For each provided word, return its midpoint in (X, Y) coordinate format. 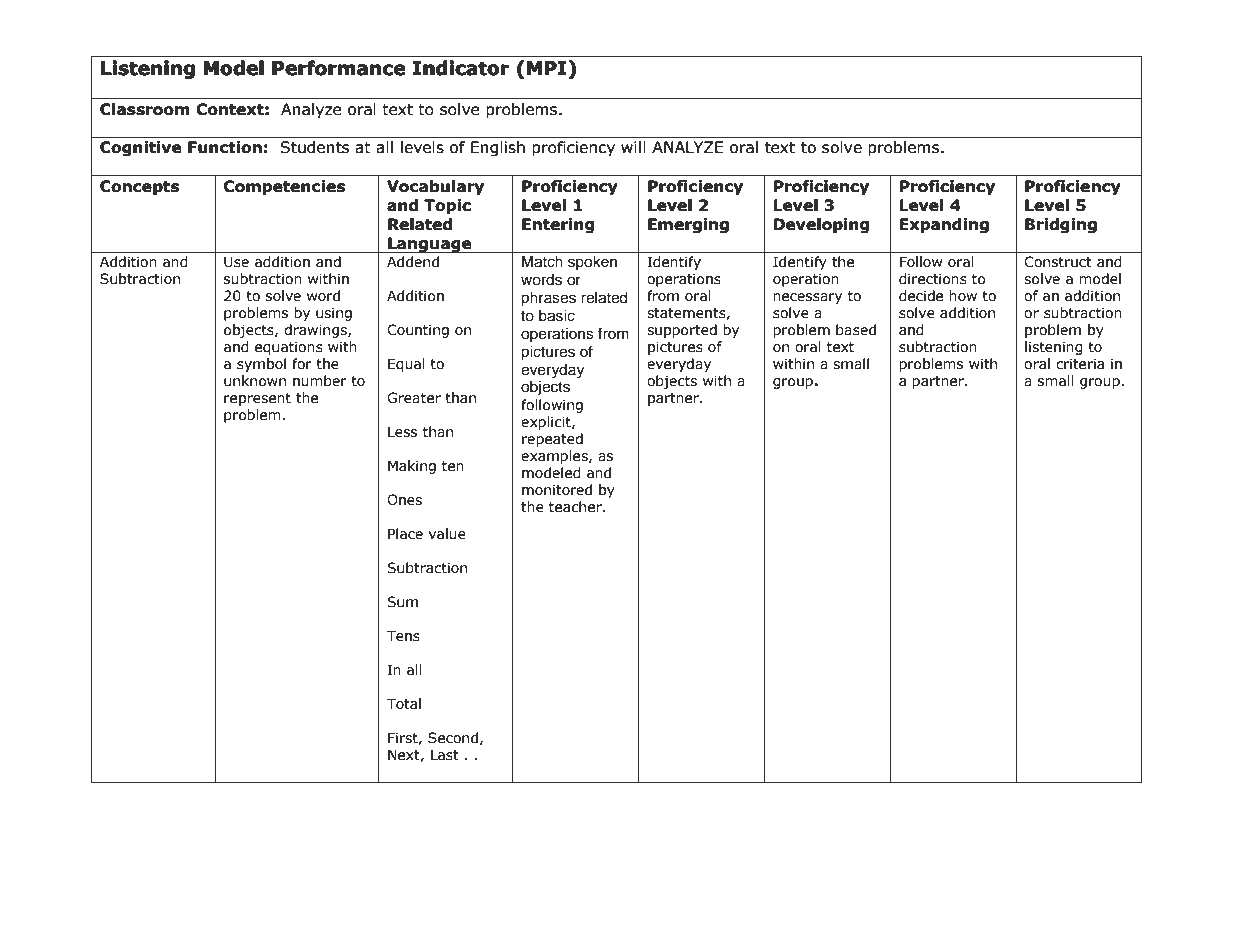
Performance (338, 68)
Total (404, 704)
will (633, 147)
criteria (1080, 364)
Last (445, 755)
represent (257, 399)
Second (453, 738)
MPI (546, 68)
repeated (552, 440)
